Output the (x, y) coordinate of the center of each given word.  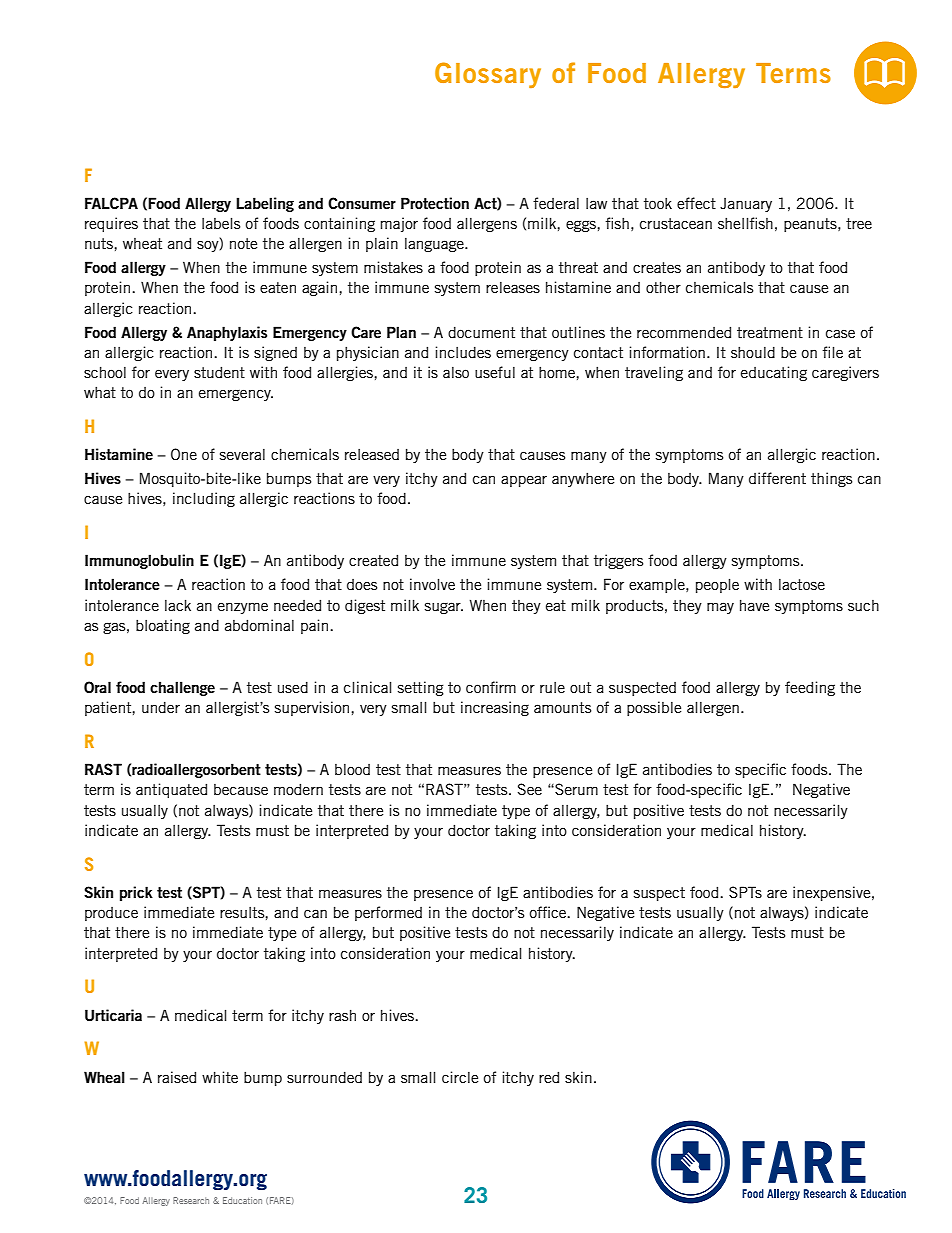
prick (136, 893)
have (754, 605)
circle (460, 1077)
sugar (444, 608)
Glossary (488, 75)
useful (495, 372)
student (219, 372)
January (746, 205)
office (549, 912)
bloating (163, 626)
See (530, 789)
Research (191, 1200)
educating (774, 373)
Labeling (265, 204)
